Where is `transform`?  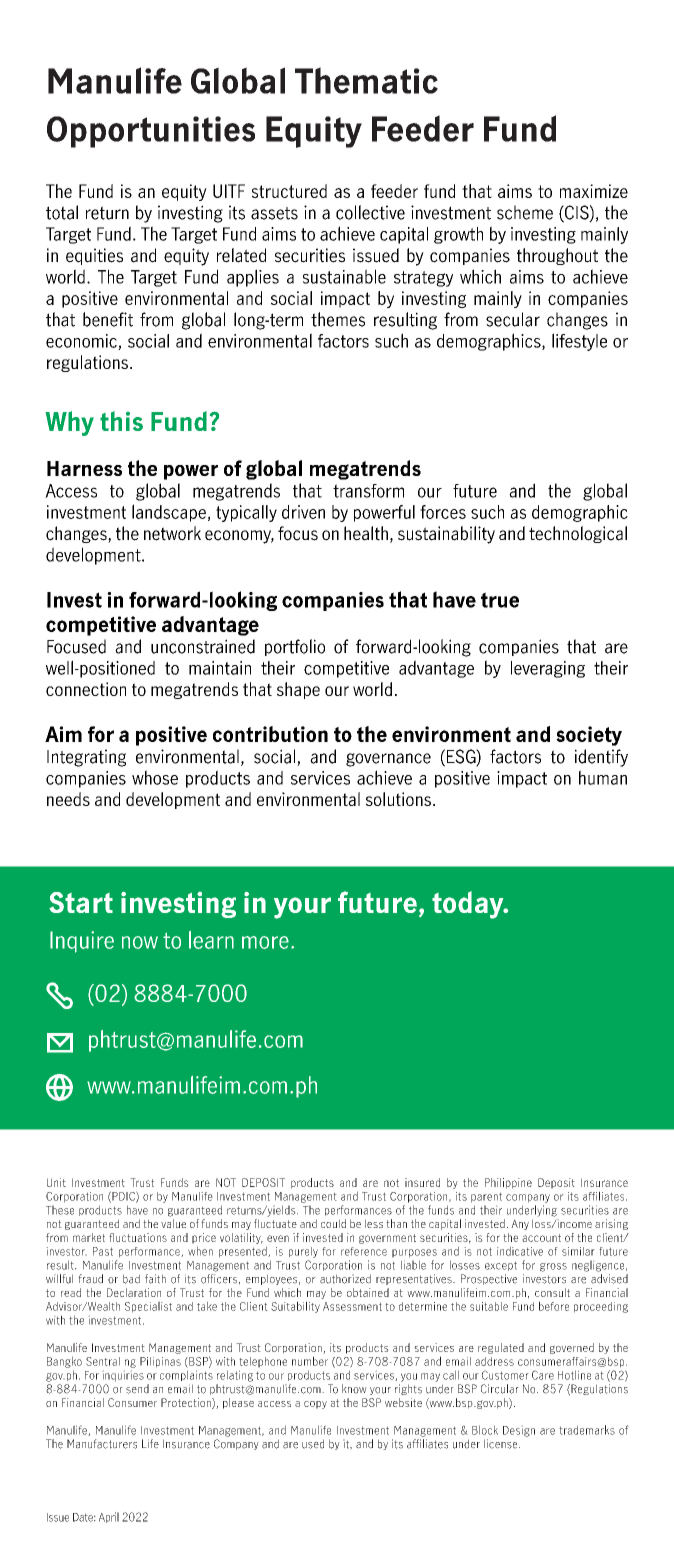
transform is located at coordinates (368, 491).
